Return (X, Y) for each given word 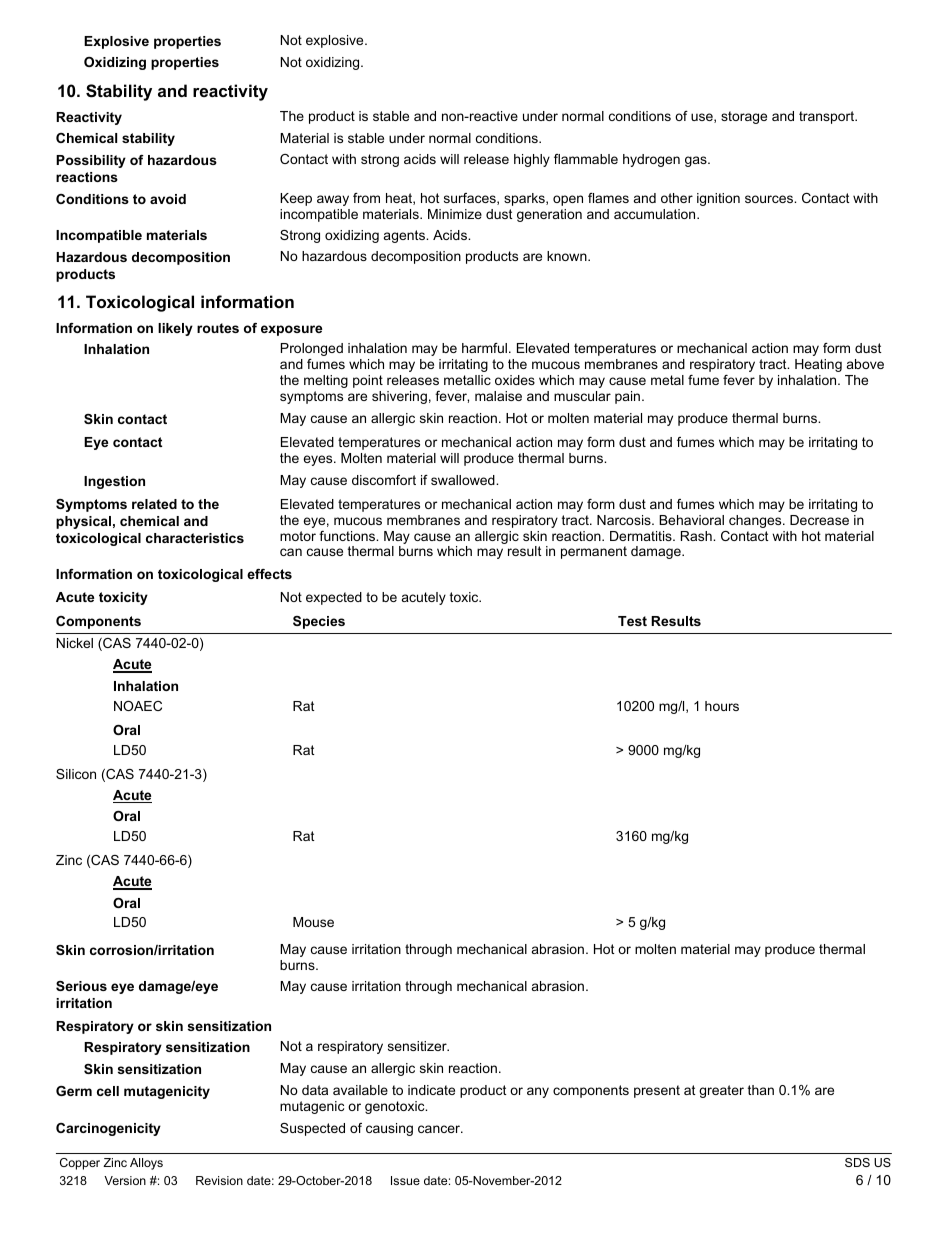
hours (722, 706)
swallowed (464, 480)
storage (744, 117)
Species (319, 622)
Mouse (313, 922)
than (761, 1090)
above (865, 364)
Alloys (146, 1164)
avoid (168, 199)
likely (175, 329)
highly (532, 160)
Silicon (76, 774)
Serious (81, 986)
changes (756, 521)
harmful (484, 348)
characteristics (195, 538)
